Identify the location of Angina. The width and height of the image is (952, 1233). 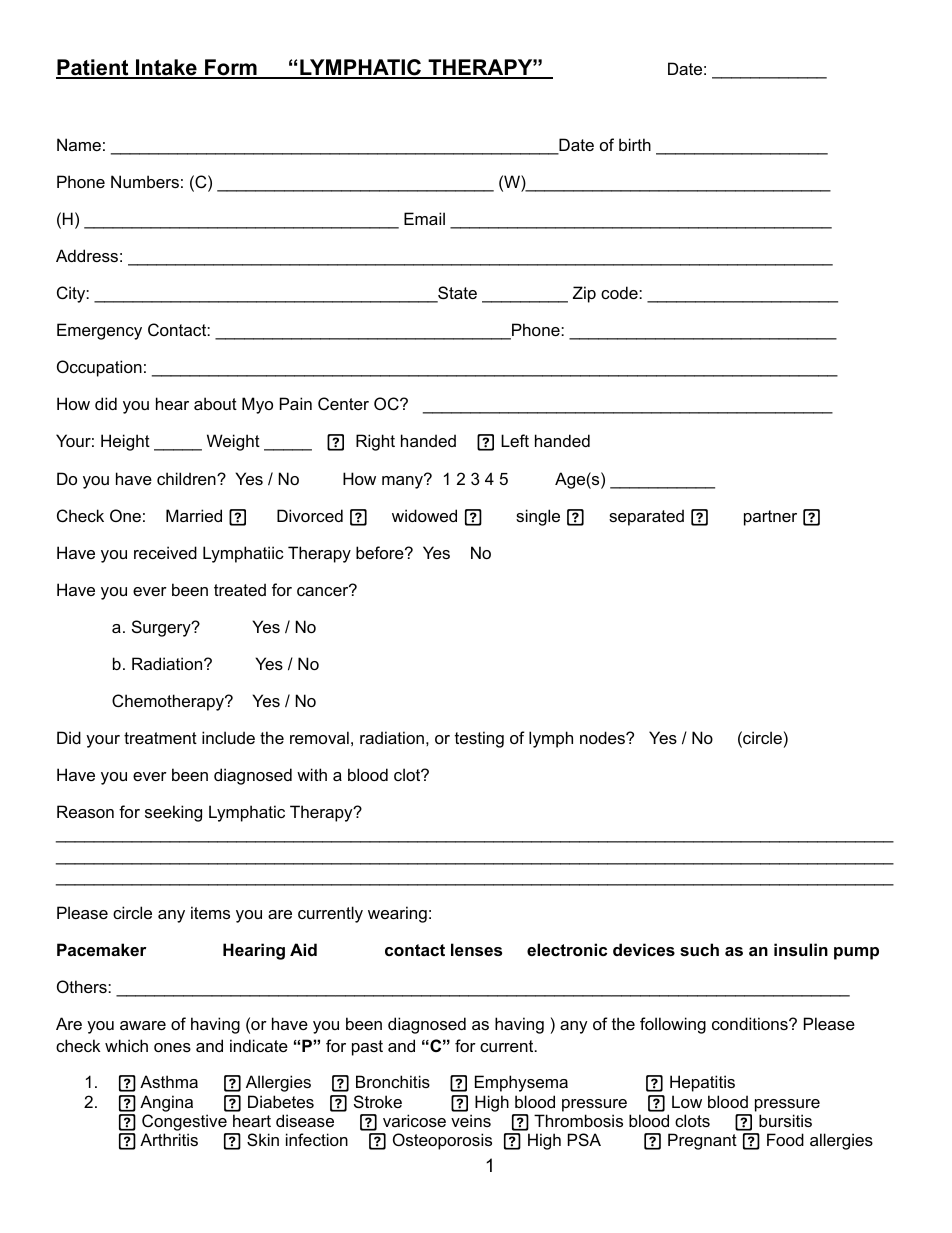
(166, 1103).
